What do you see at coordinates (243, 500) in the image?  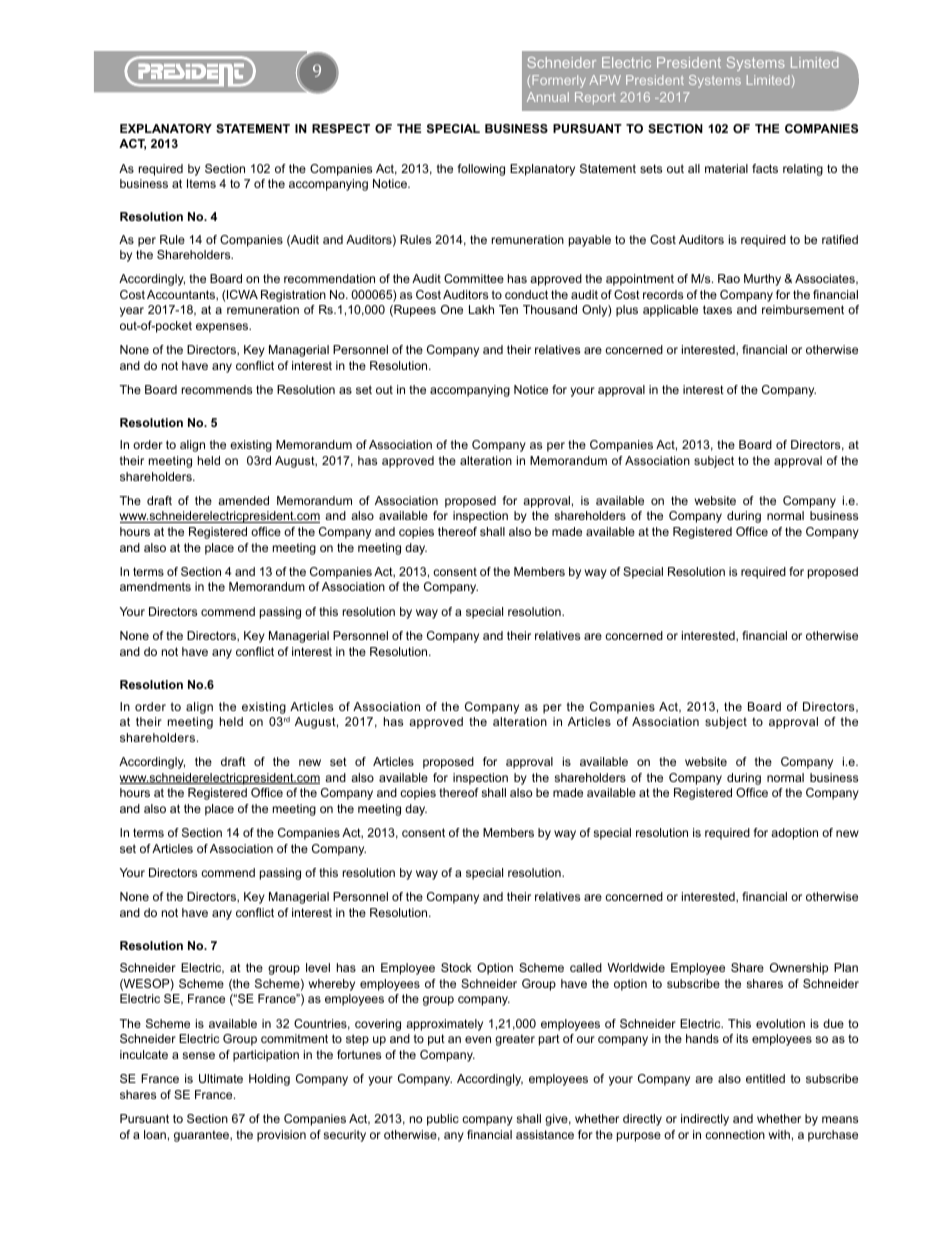 I see `amended` at bounding box center [243, 500].
